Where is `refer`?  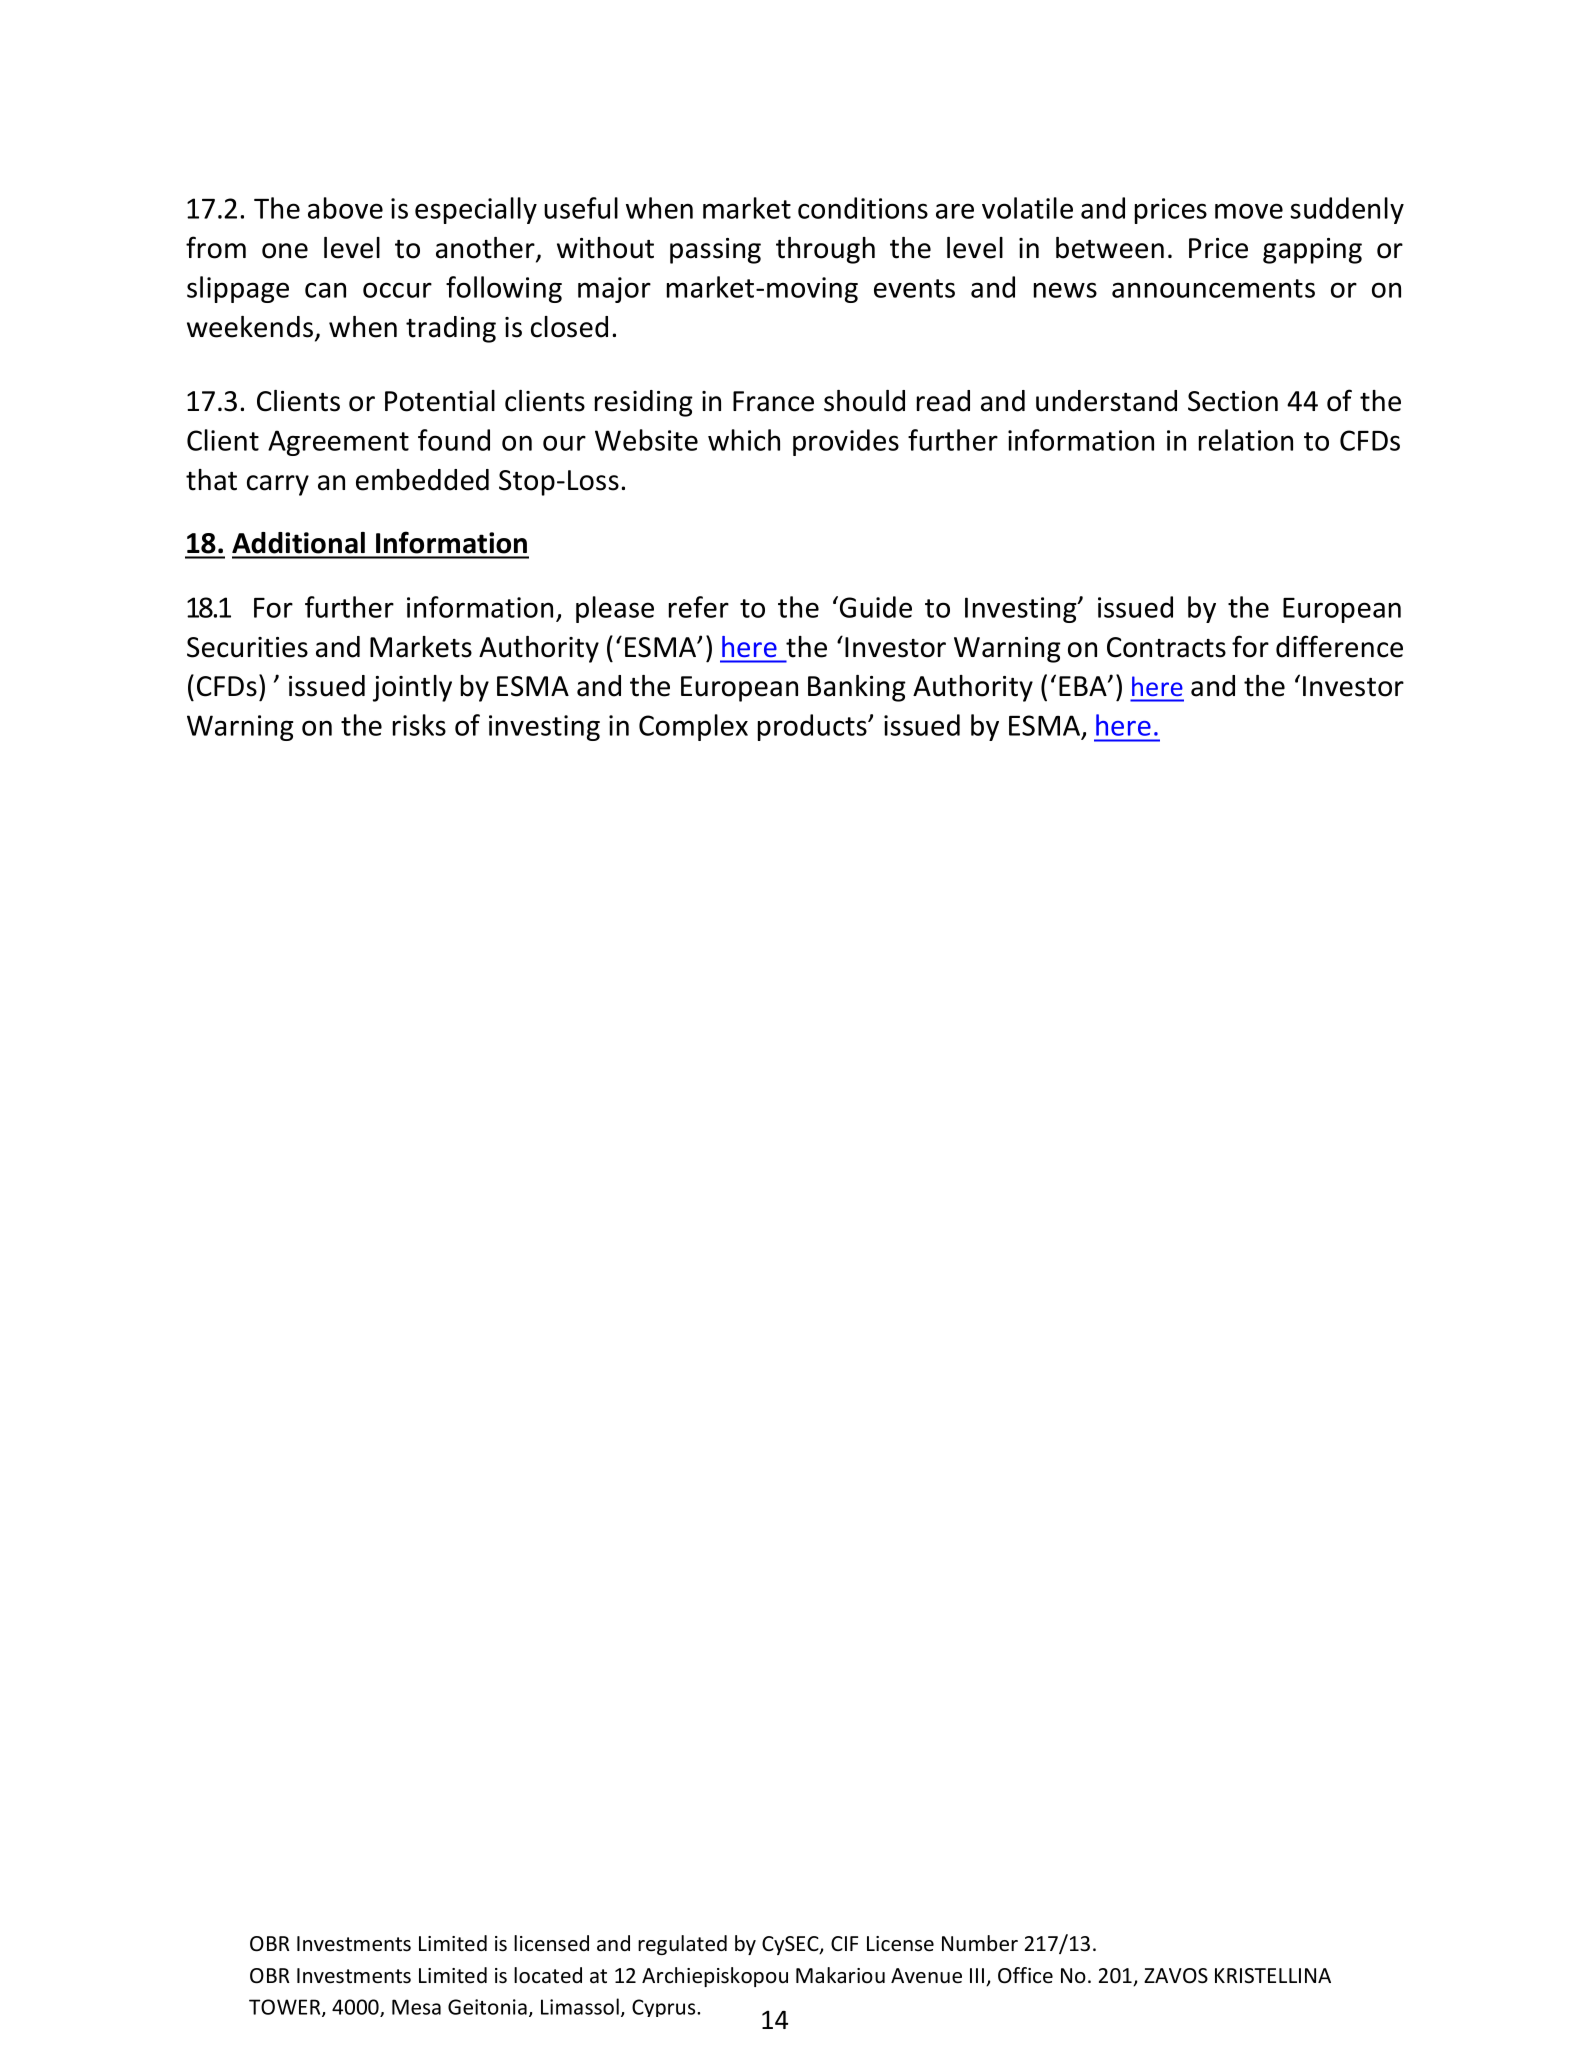
refer is located at coordinates (699, 607).
